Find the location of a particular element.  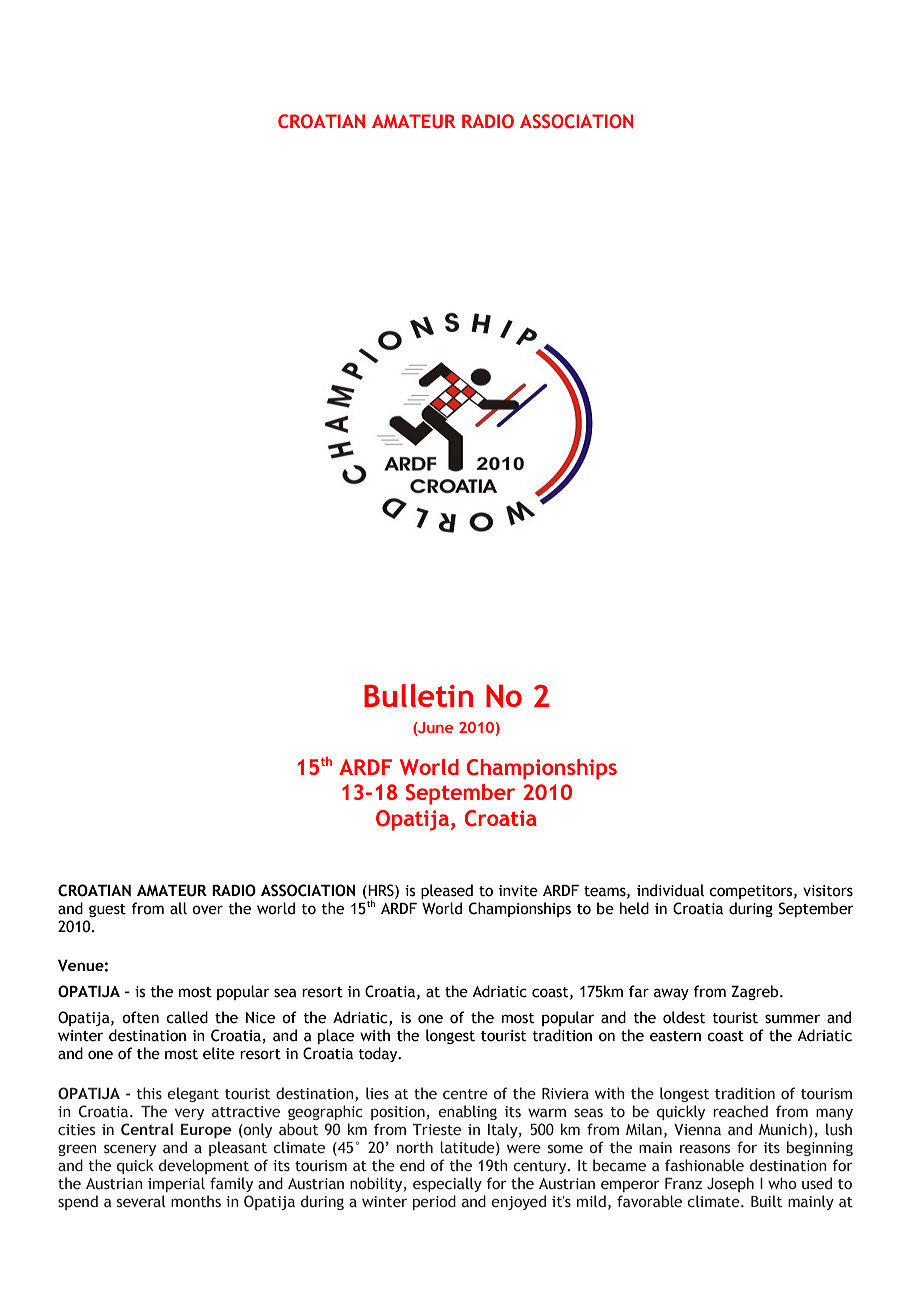

pleased is located at coordinates (447, 891).
